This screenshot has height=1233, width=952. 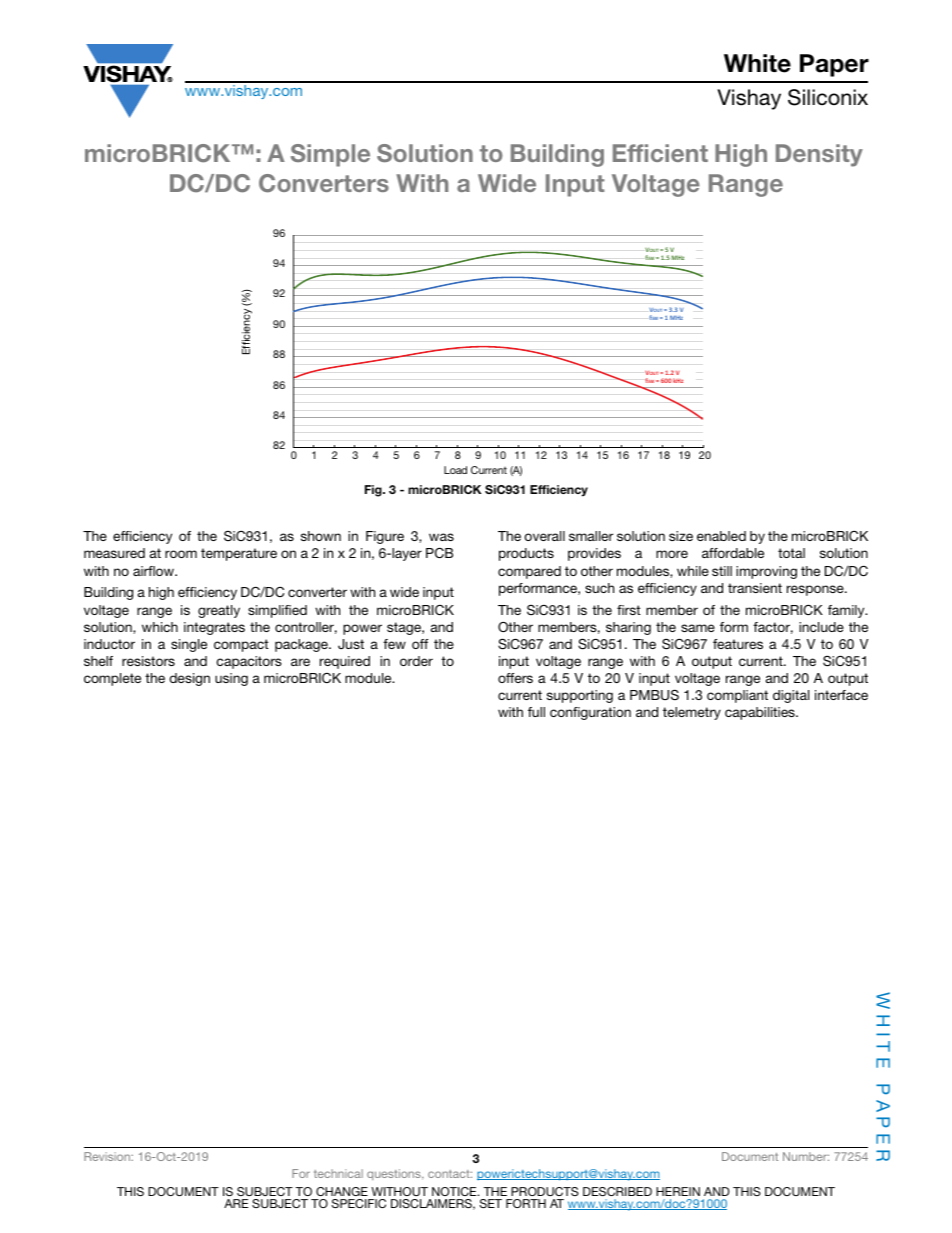 I want to click on Revision, so click(x=108, y=1156).
